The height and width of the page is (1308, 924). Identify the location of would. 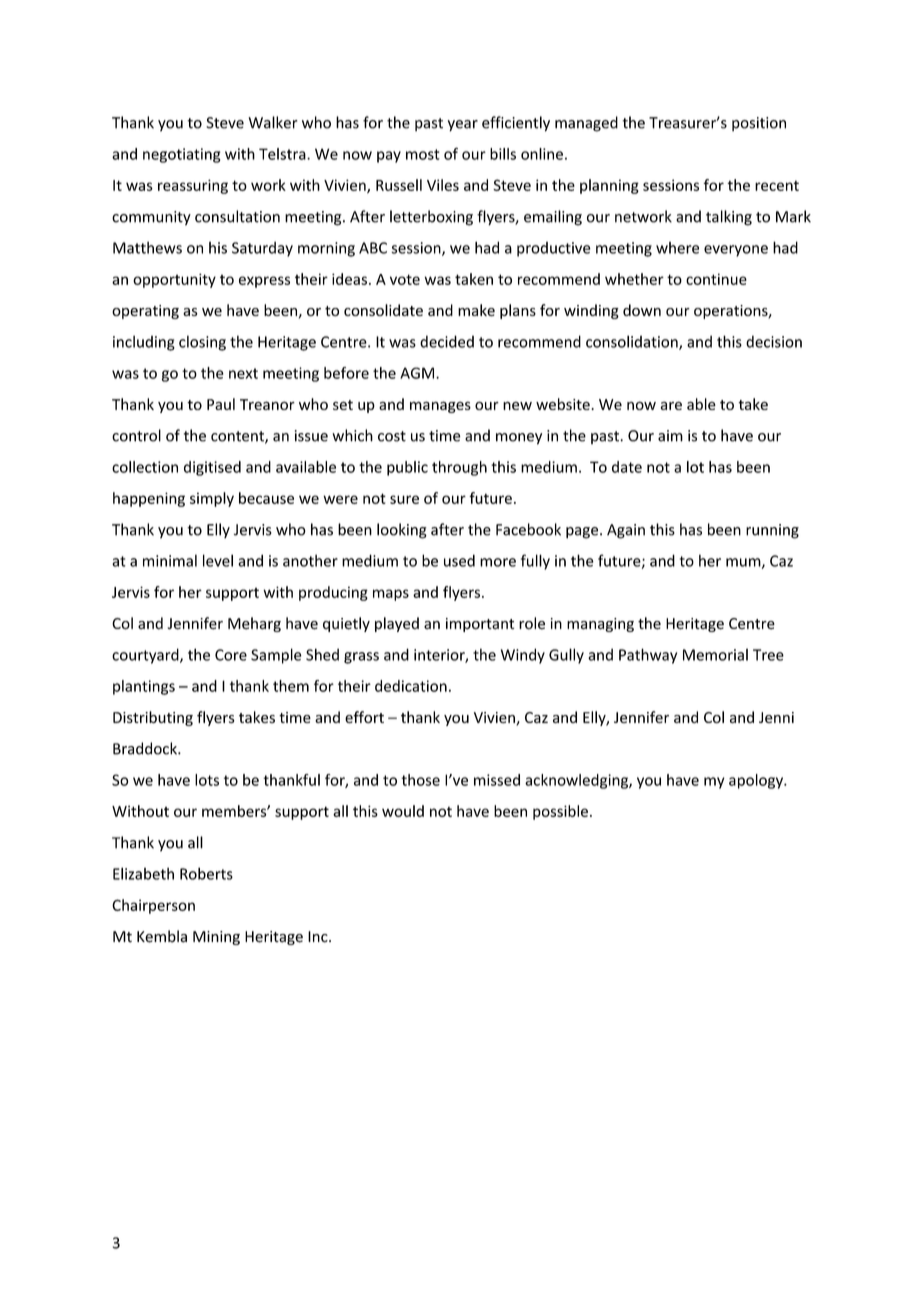
(403, 811).
